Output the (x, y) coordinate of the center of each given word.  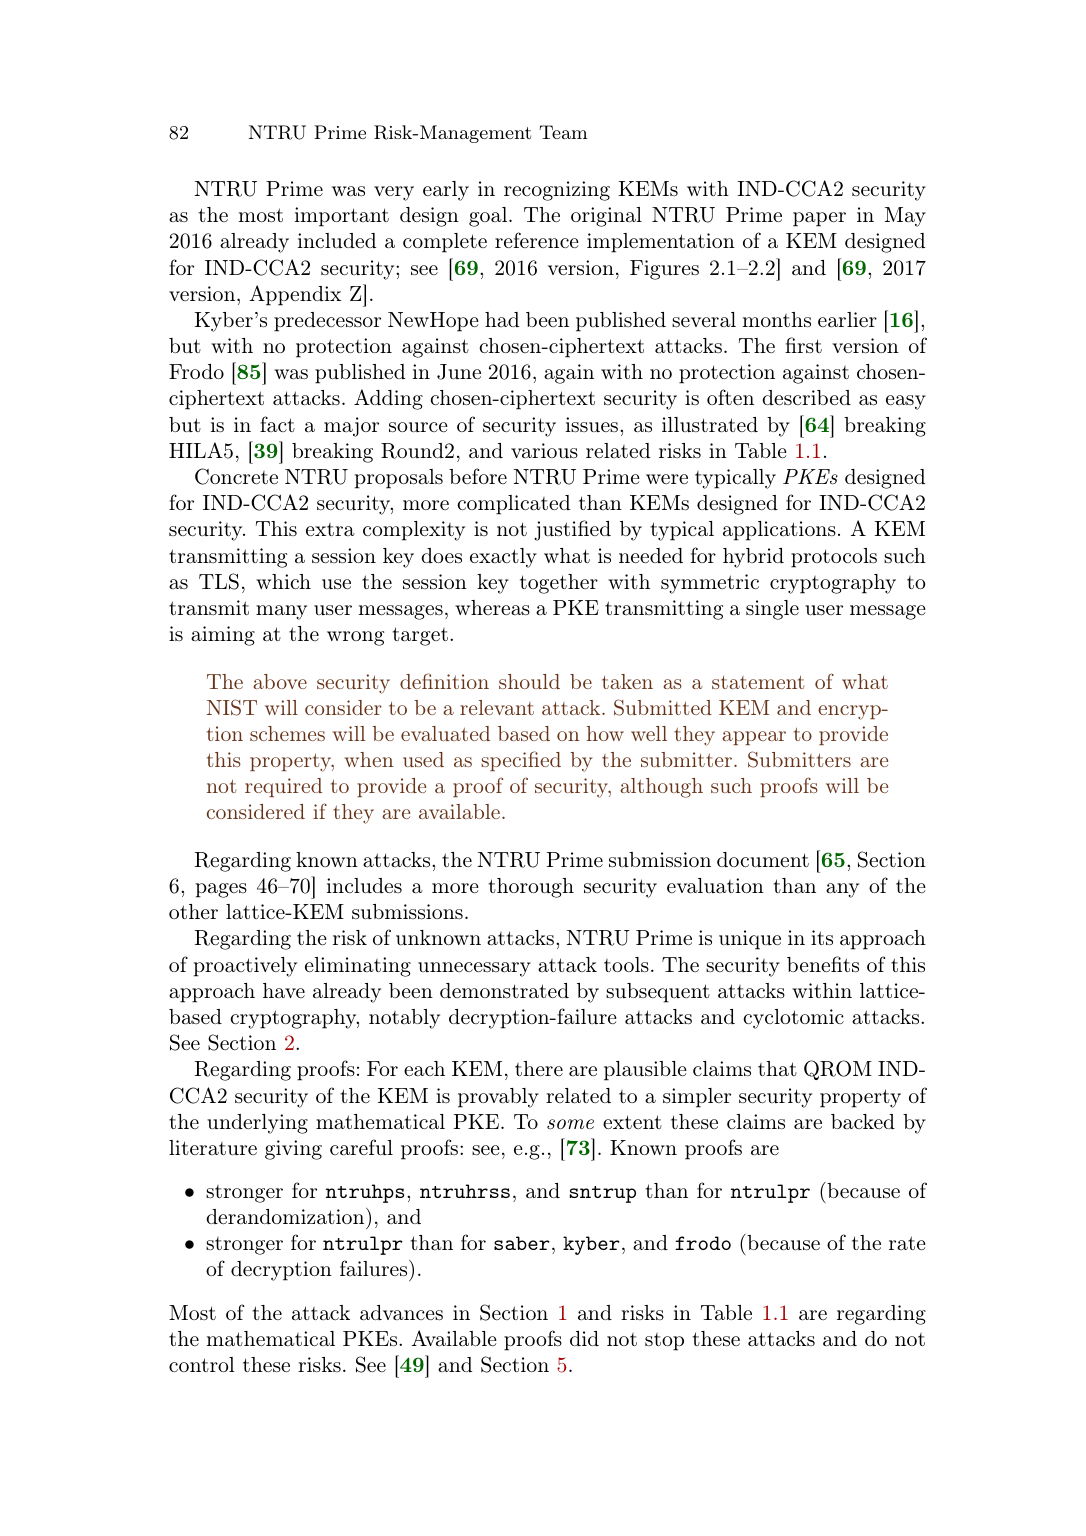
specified (521, 761)
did (584, 1338)
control (202, 1364)
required (283, 787)
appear (754, 738)
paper (819, 219)
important (341, 217)
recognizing (557, 191)
